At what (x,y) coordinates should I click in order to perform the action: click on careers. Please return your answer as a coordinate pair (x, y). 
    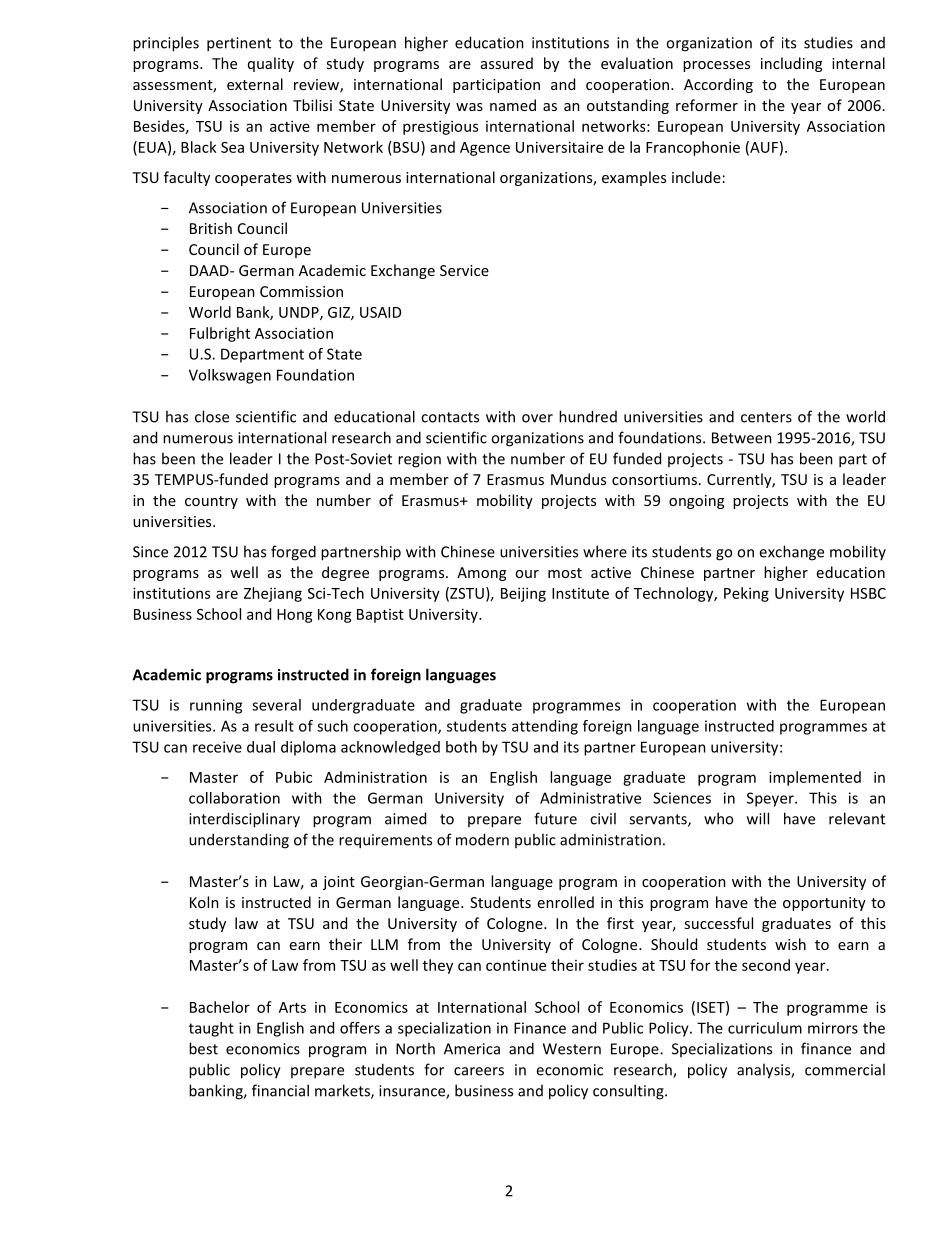
    Looking at the image, I should click on (479, 1071).
